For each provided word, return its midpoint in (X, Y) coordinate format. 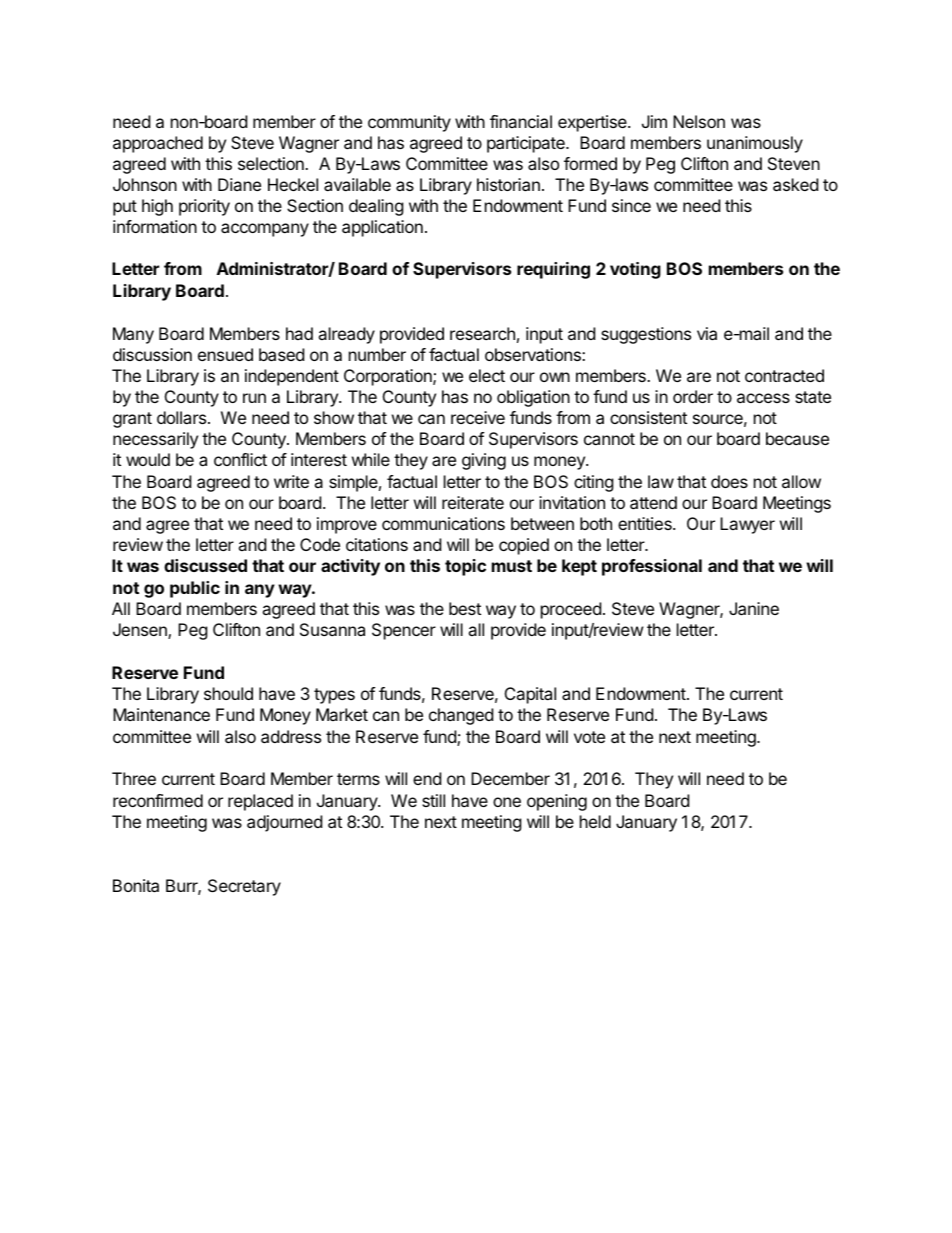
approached (158, 144)
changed (461, 716)
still (433, 800)
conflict (240, 459)
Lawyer (747, 525)
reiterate (473, 502)
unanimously (755, 144)
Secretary (244, 887)
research (482, 333)
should (228, 693)
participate (527, 144)
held (595, 821)
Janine (754, 608)
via (707, 333)
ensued (225, 354)
